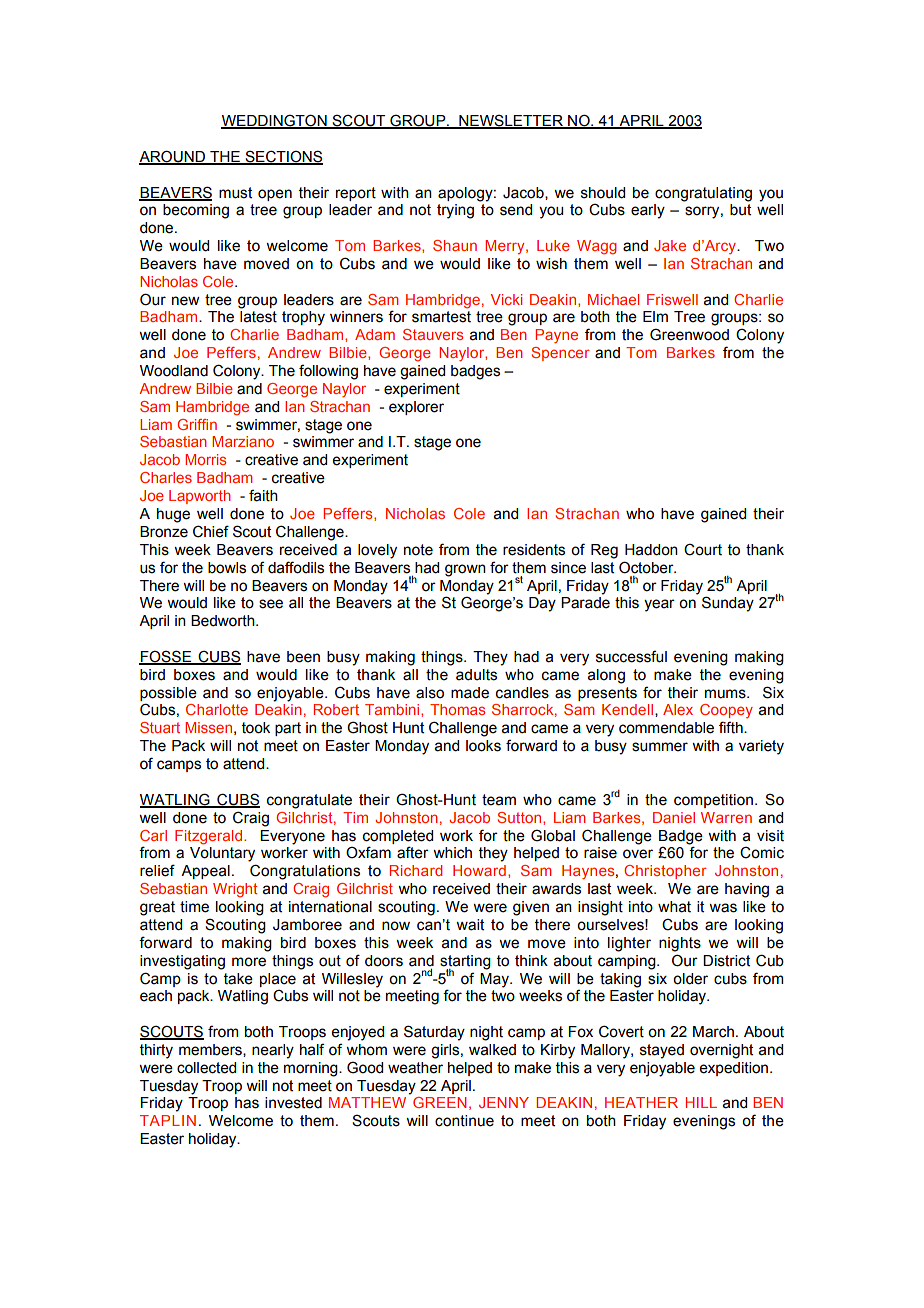 The image size is (924, 1308). What do you see at coordinates (728, 604) in the screenshot?
I see `Sunday` at bounding box center [728, 604].
